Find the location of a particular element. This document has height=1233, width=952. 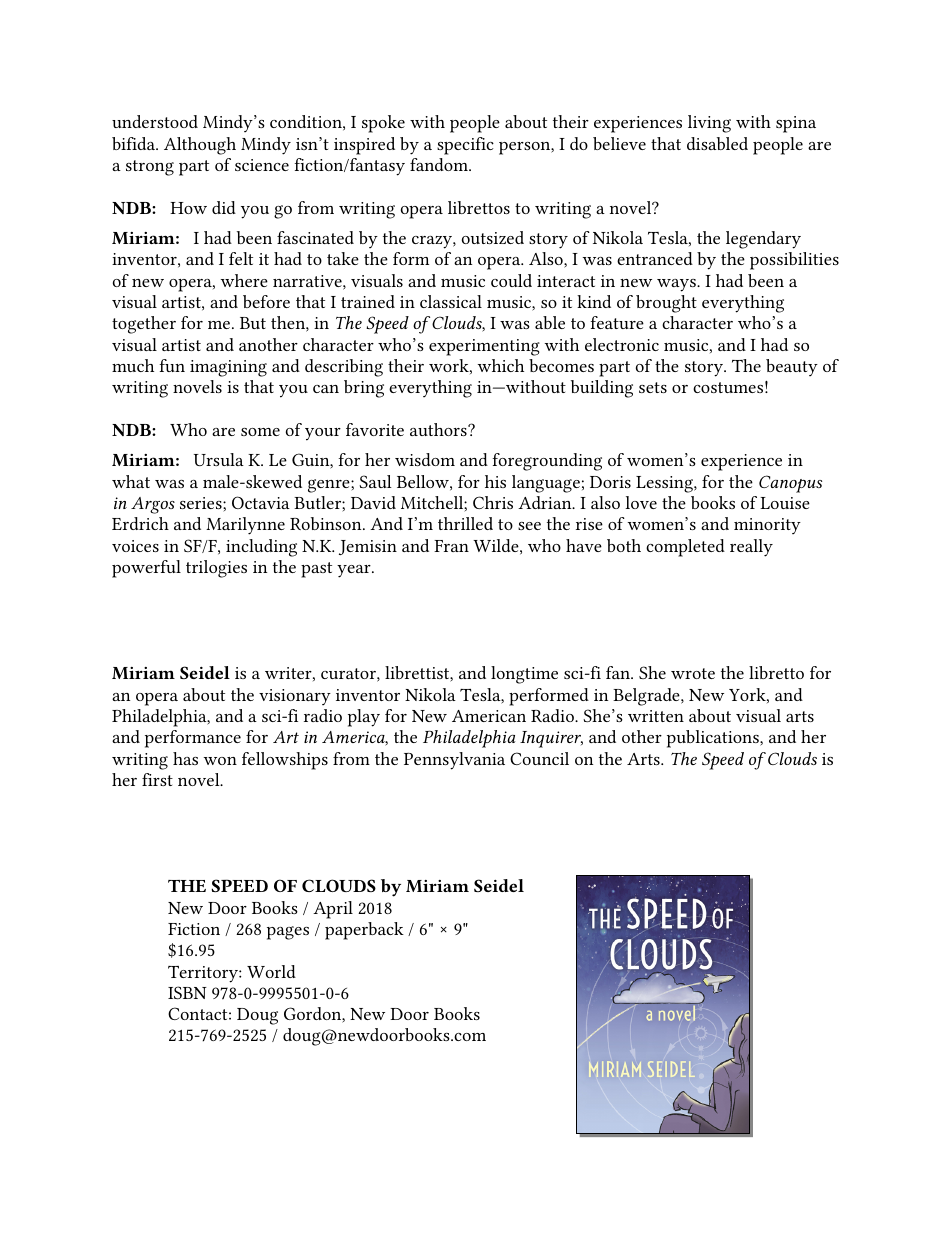

Fran is located at coordinates (451, 546).
